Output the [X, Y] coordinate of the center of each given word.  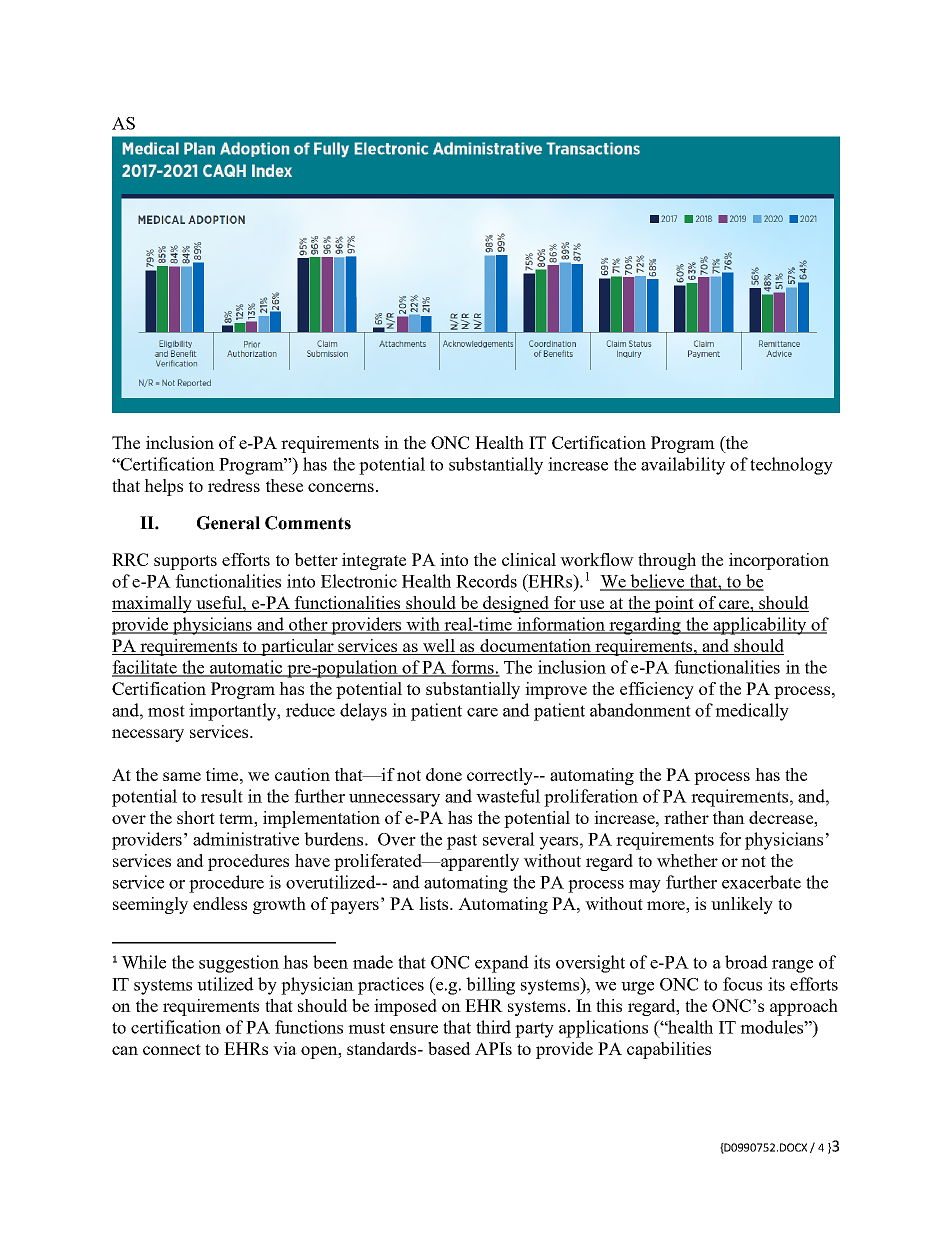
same [182, 776]
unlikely [742, 905]
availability [683, 466]
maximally [153, 604]
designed [516, 604]
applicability [760, 626]
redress [234, 485]
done [444, 774]
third [493, 1027]
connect [172, 1049]
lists [435, 903]
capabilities [669, 1050]
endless [220, 903]
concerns [341, 487]
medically [752, 712]
